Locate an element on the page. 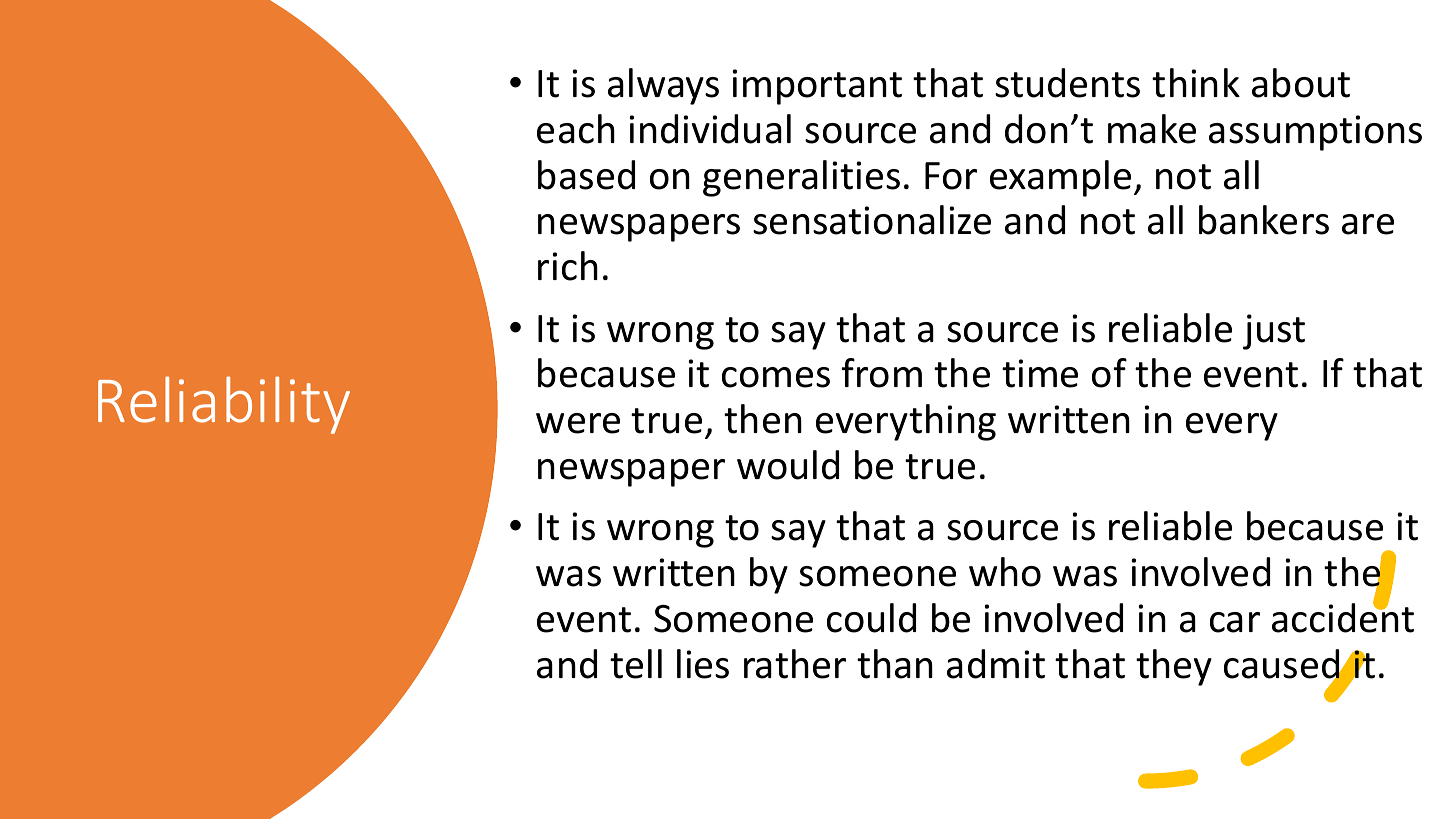  would is located at coordinates (788, 465).
